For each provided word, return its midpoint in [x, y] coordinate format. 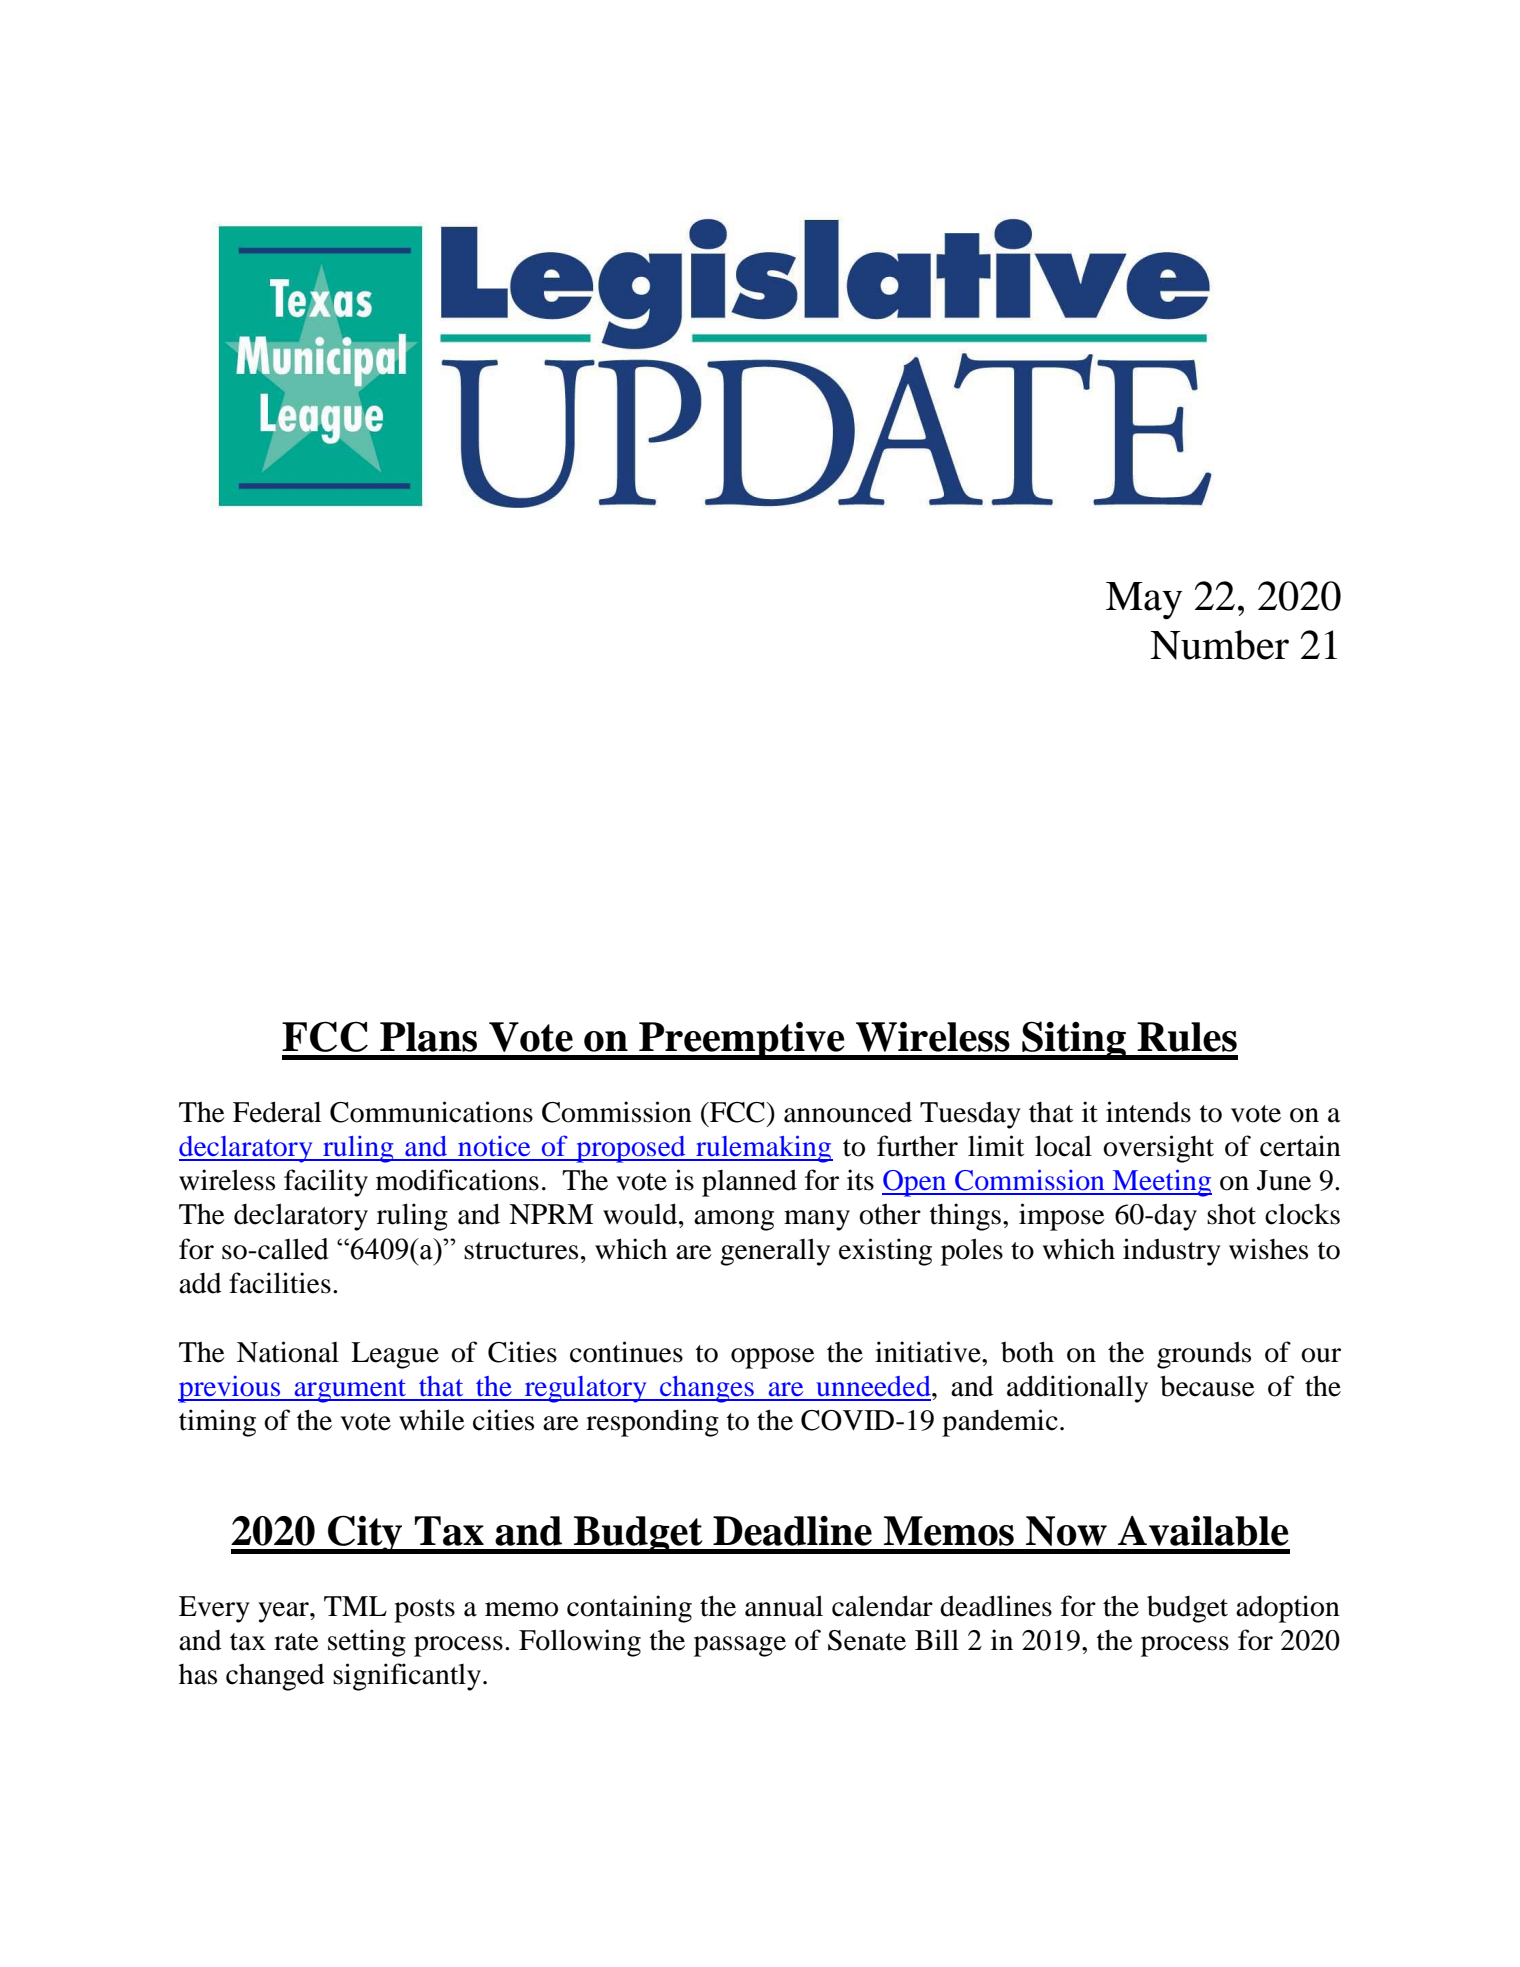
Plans [428, 1037]
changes [707, 1389]
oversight [1158, 1149]
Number [1219, 645]
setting [367, 1643]
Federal [277, 1112]
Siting [1074, 1040]
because [1207, 1386]
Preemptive [742, 1041]
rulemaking [763, 1149]
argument [351, 1391]
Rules [1187, 1037]
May [1144, 601]
